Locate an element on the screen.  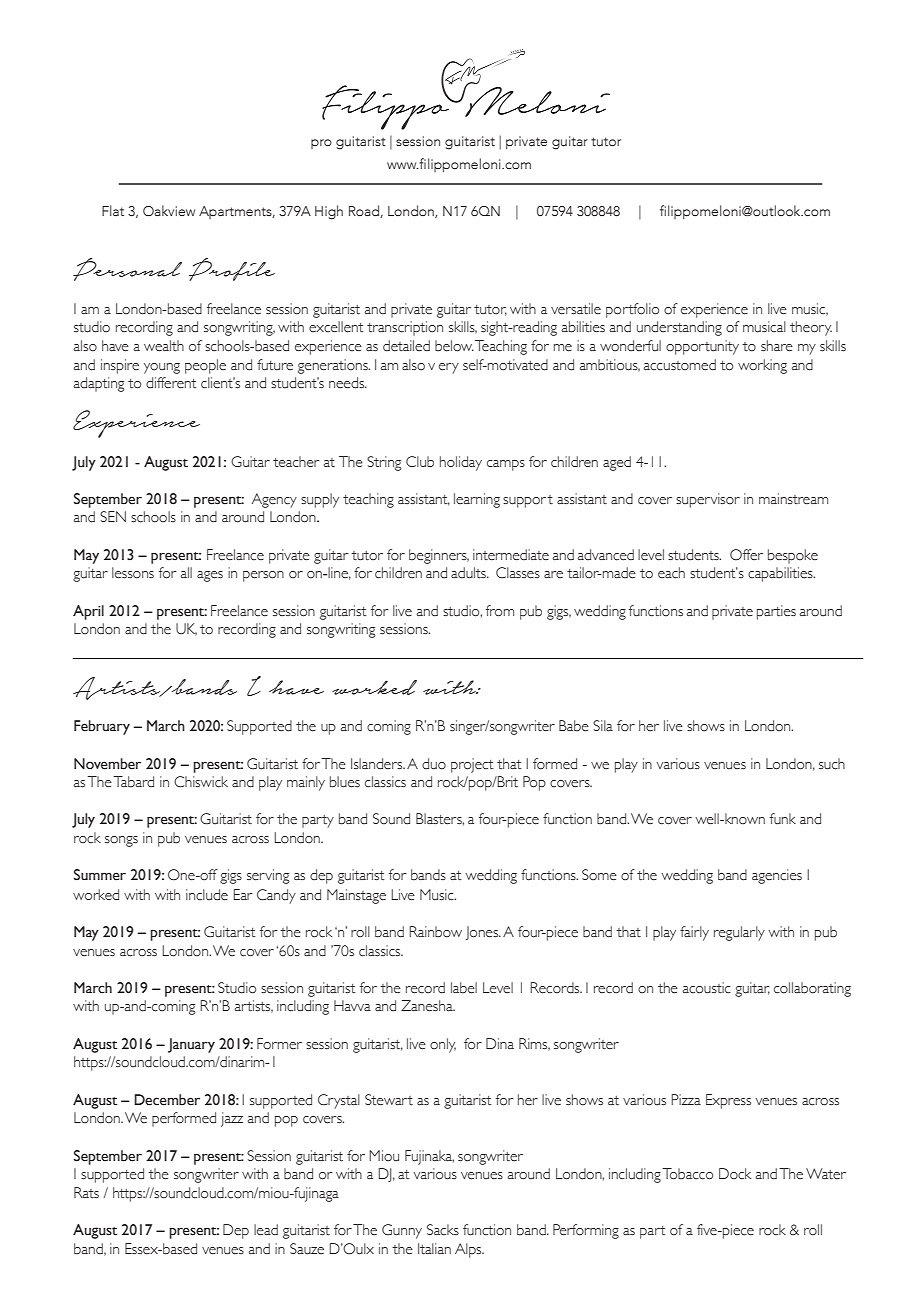
understanding is located at coordinates (679, 328).
